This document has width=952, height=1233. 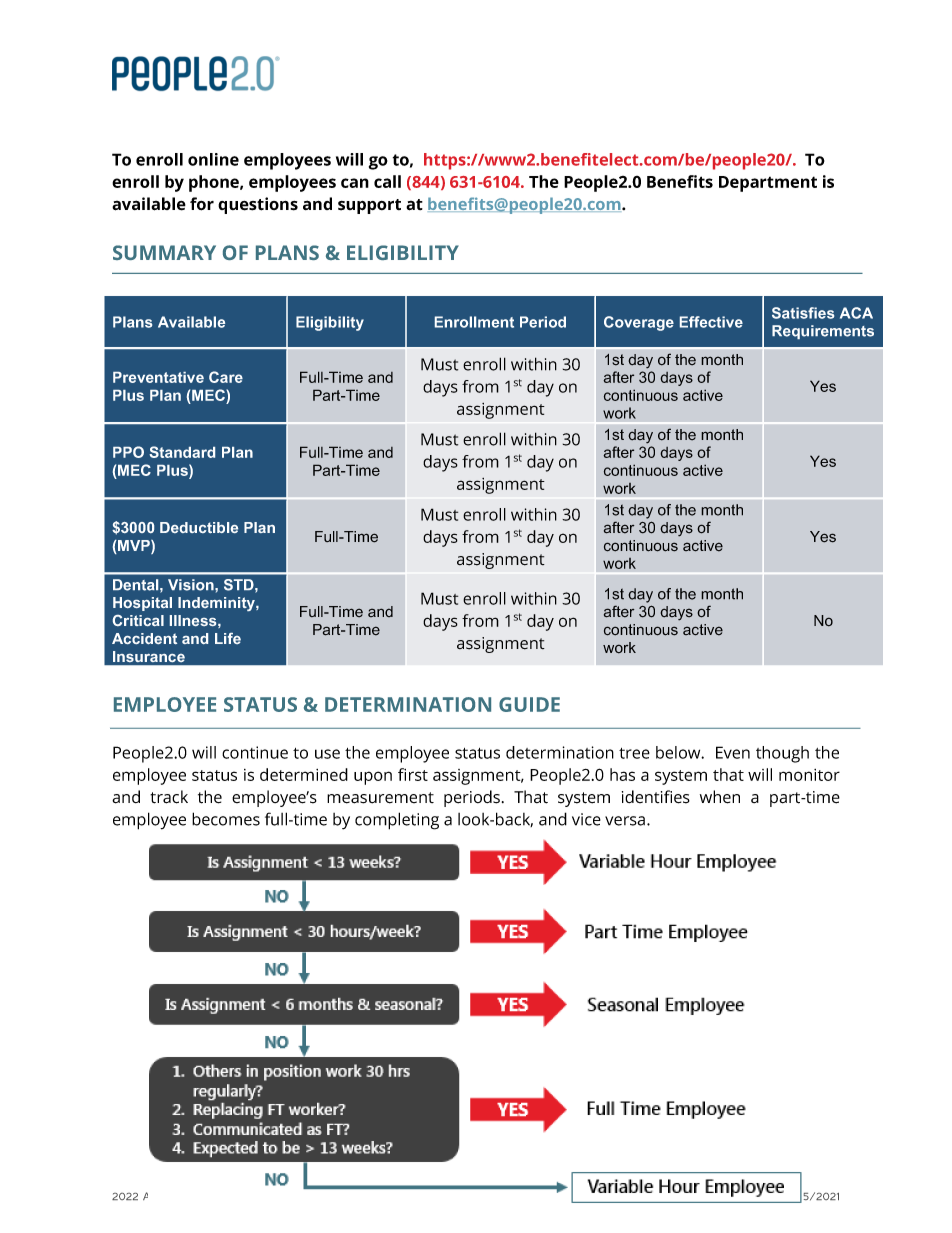 I want to click on Satisfies, so click(x=803, y=313).
